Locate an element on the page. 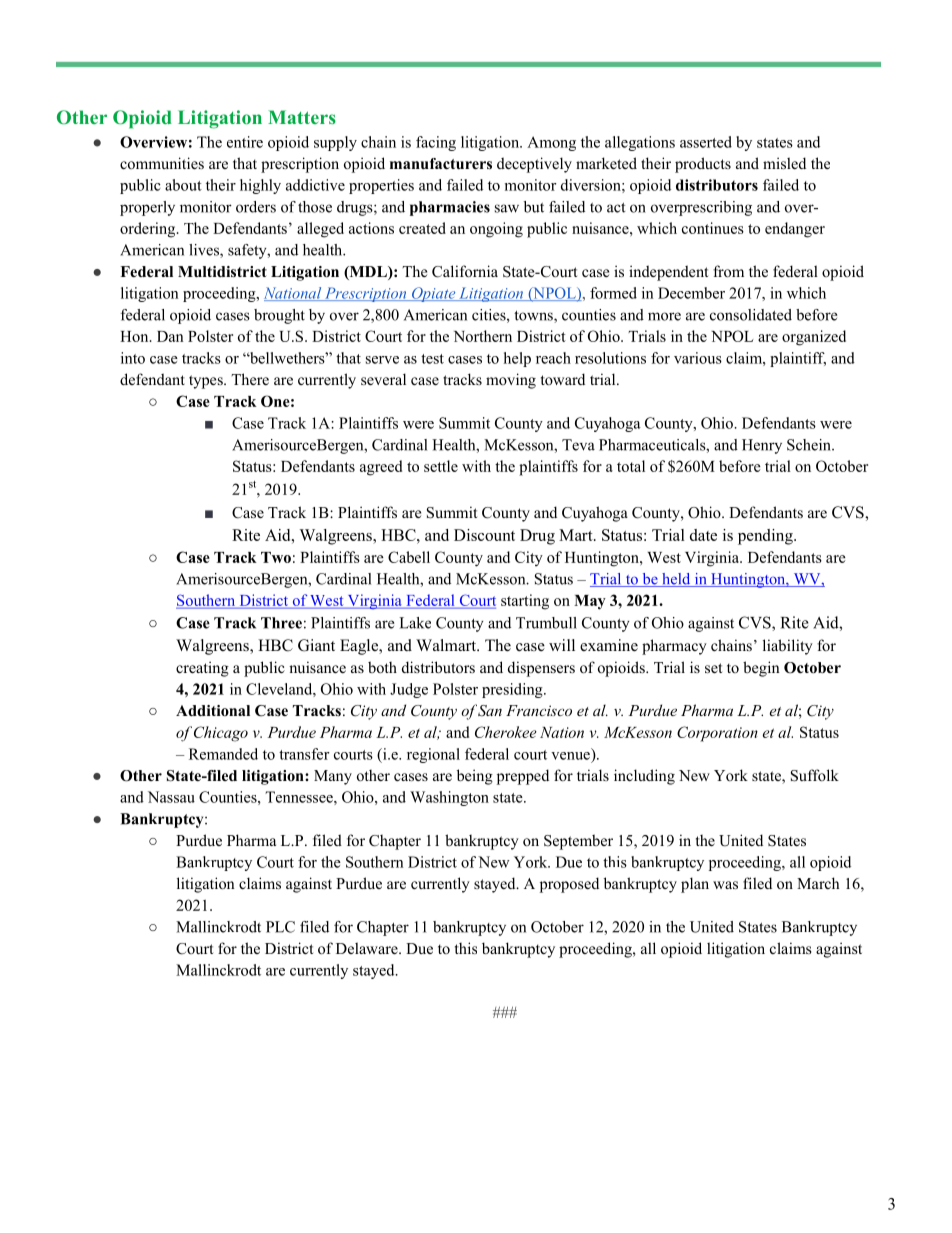  Discount is located at coordinates (484, 535).
